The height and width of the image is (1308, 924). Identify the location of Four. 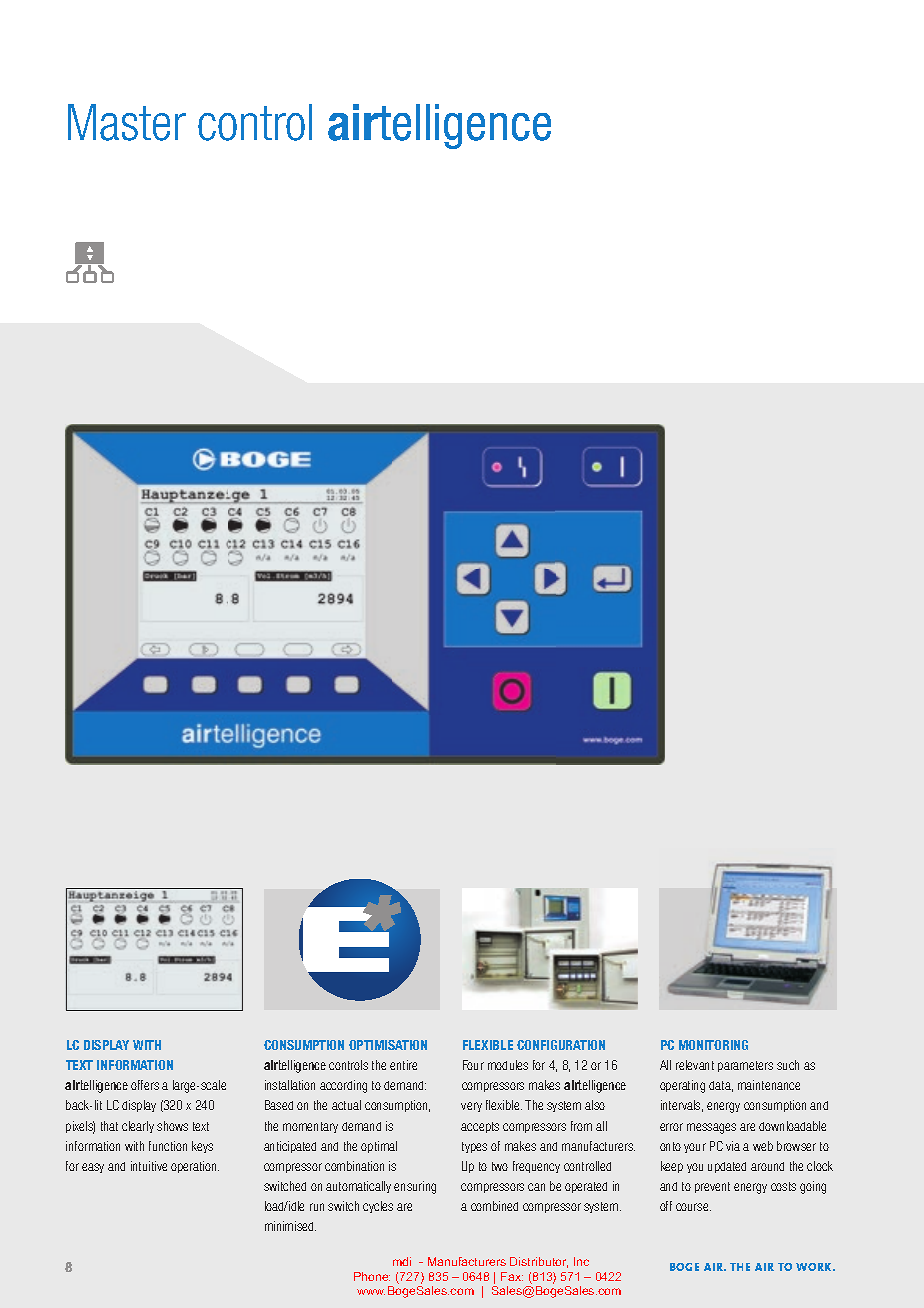
(473, 1065).
